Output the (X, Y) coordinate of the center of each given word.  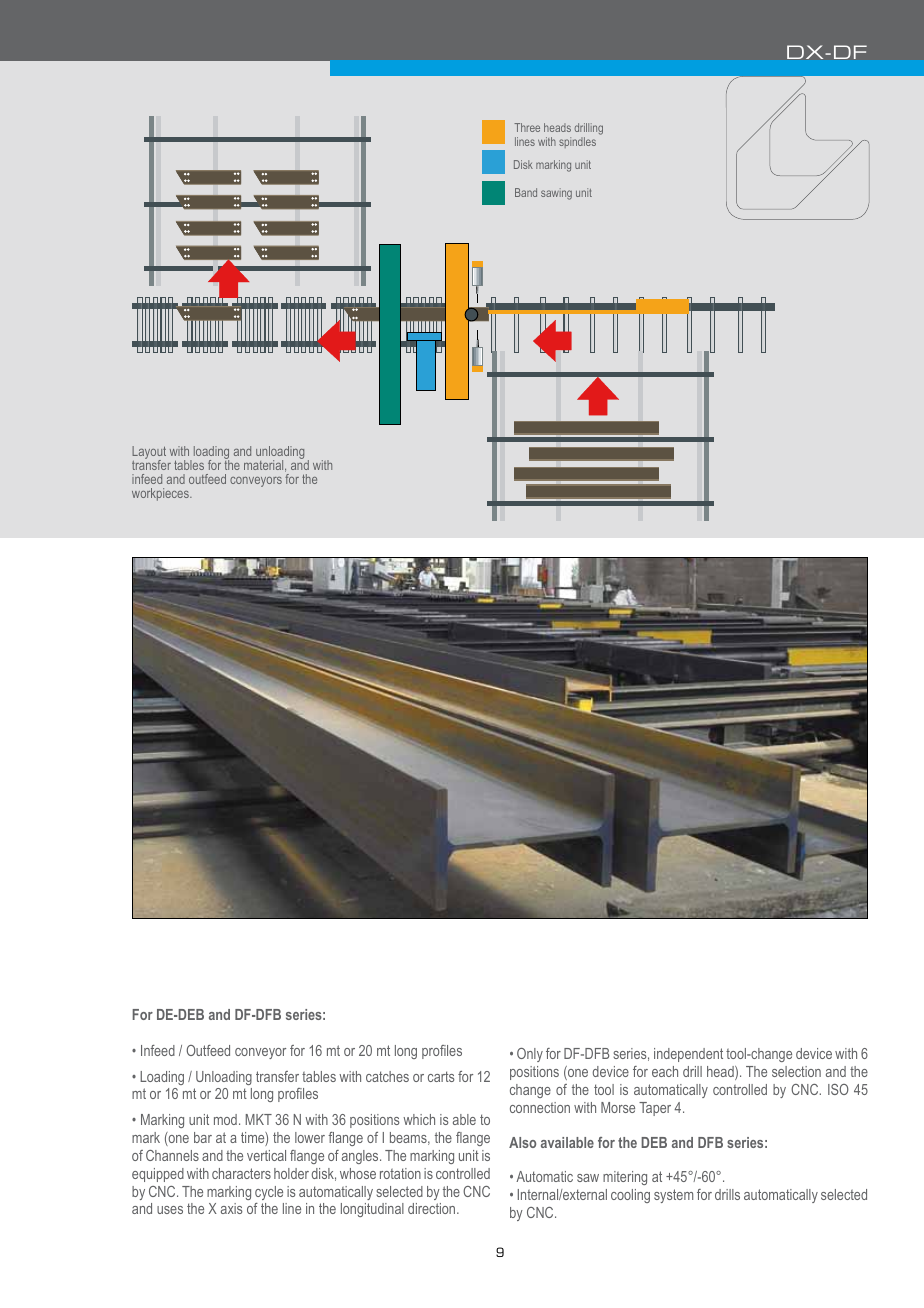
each (665, 1071)
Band (526, 192)
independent (688, 1055)
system (673, 1196)
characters (241, 1173)
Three (527, 127)
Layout (149, 454)
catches (387, 1076)
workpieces (161, 494)
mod (225, 1119)
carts (441, 1076)
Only (530, 1055)
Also (522, 1142)
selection (796, 1071)
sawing (556, 194)
